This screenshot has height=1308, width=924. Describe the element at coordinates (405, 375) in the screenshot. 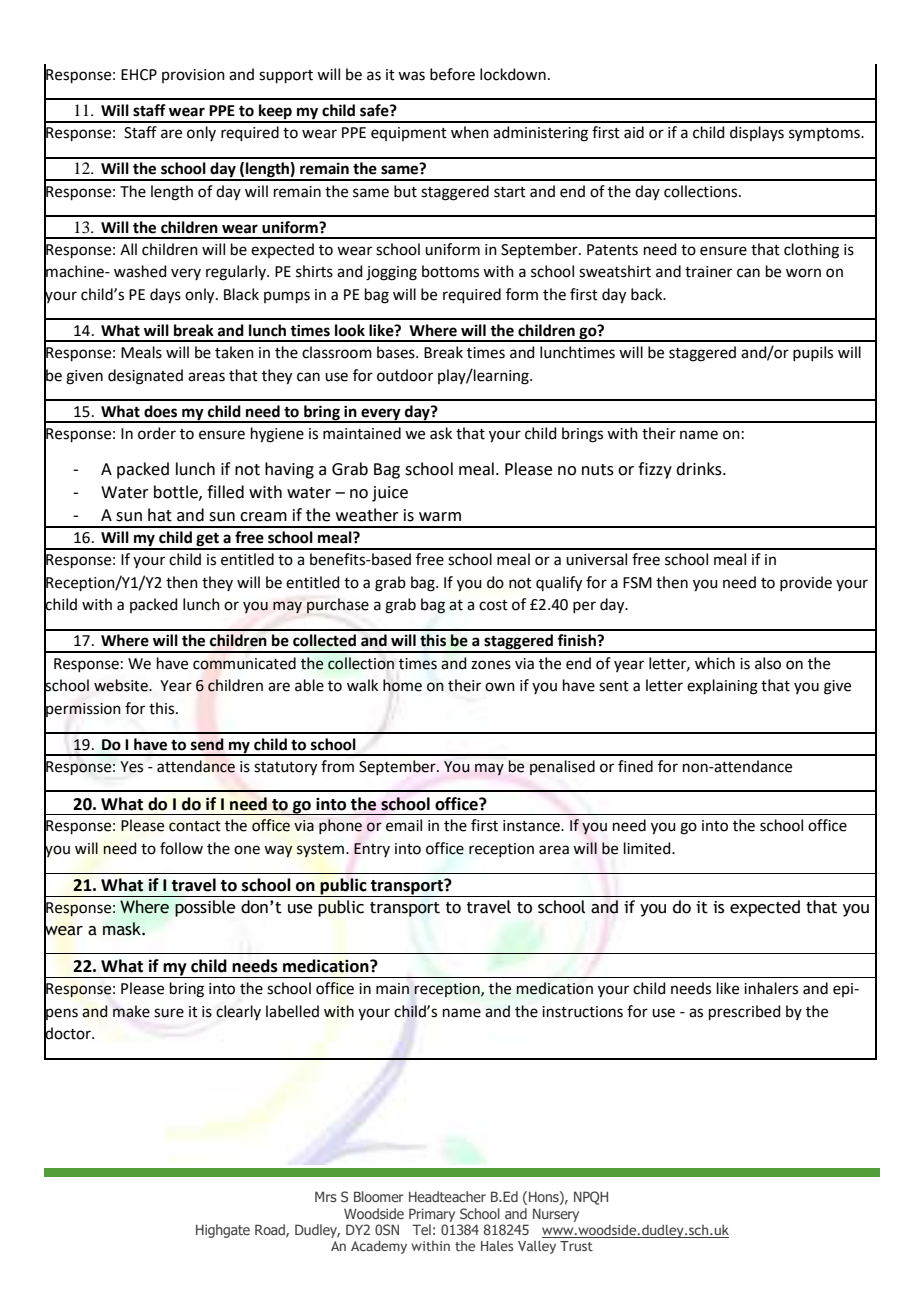

I see `outdoor` at that location.
